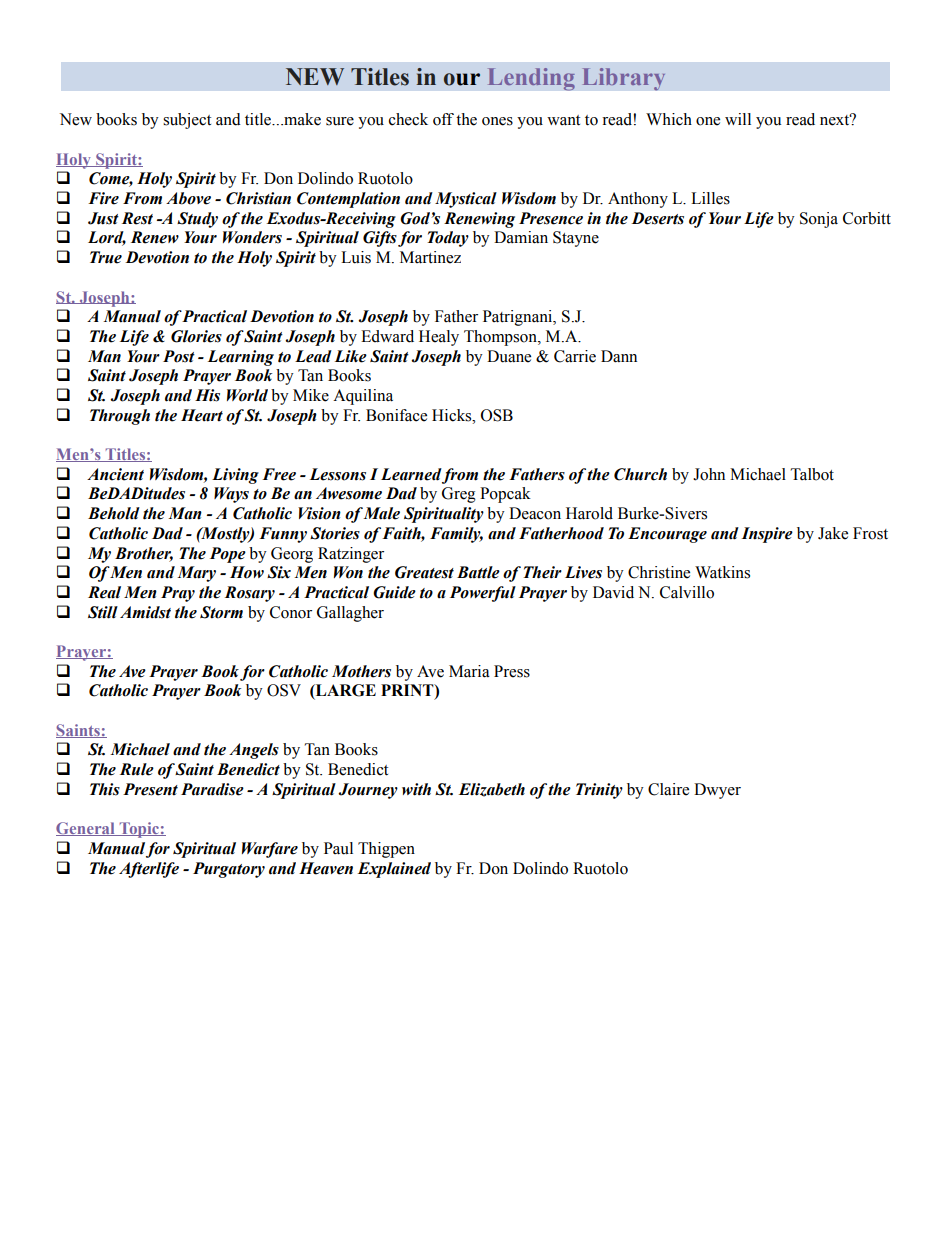 The height and width of the document is (1233, 952). What do you see at coordinates (187, 121) in the document?
I see `subject` at bounding box center [187, 121].
